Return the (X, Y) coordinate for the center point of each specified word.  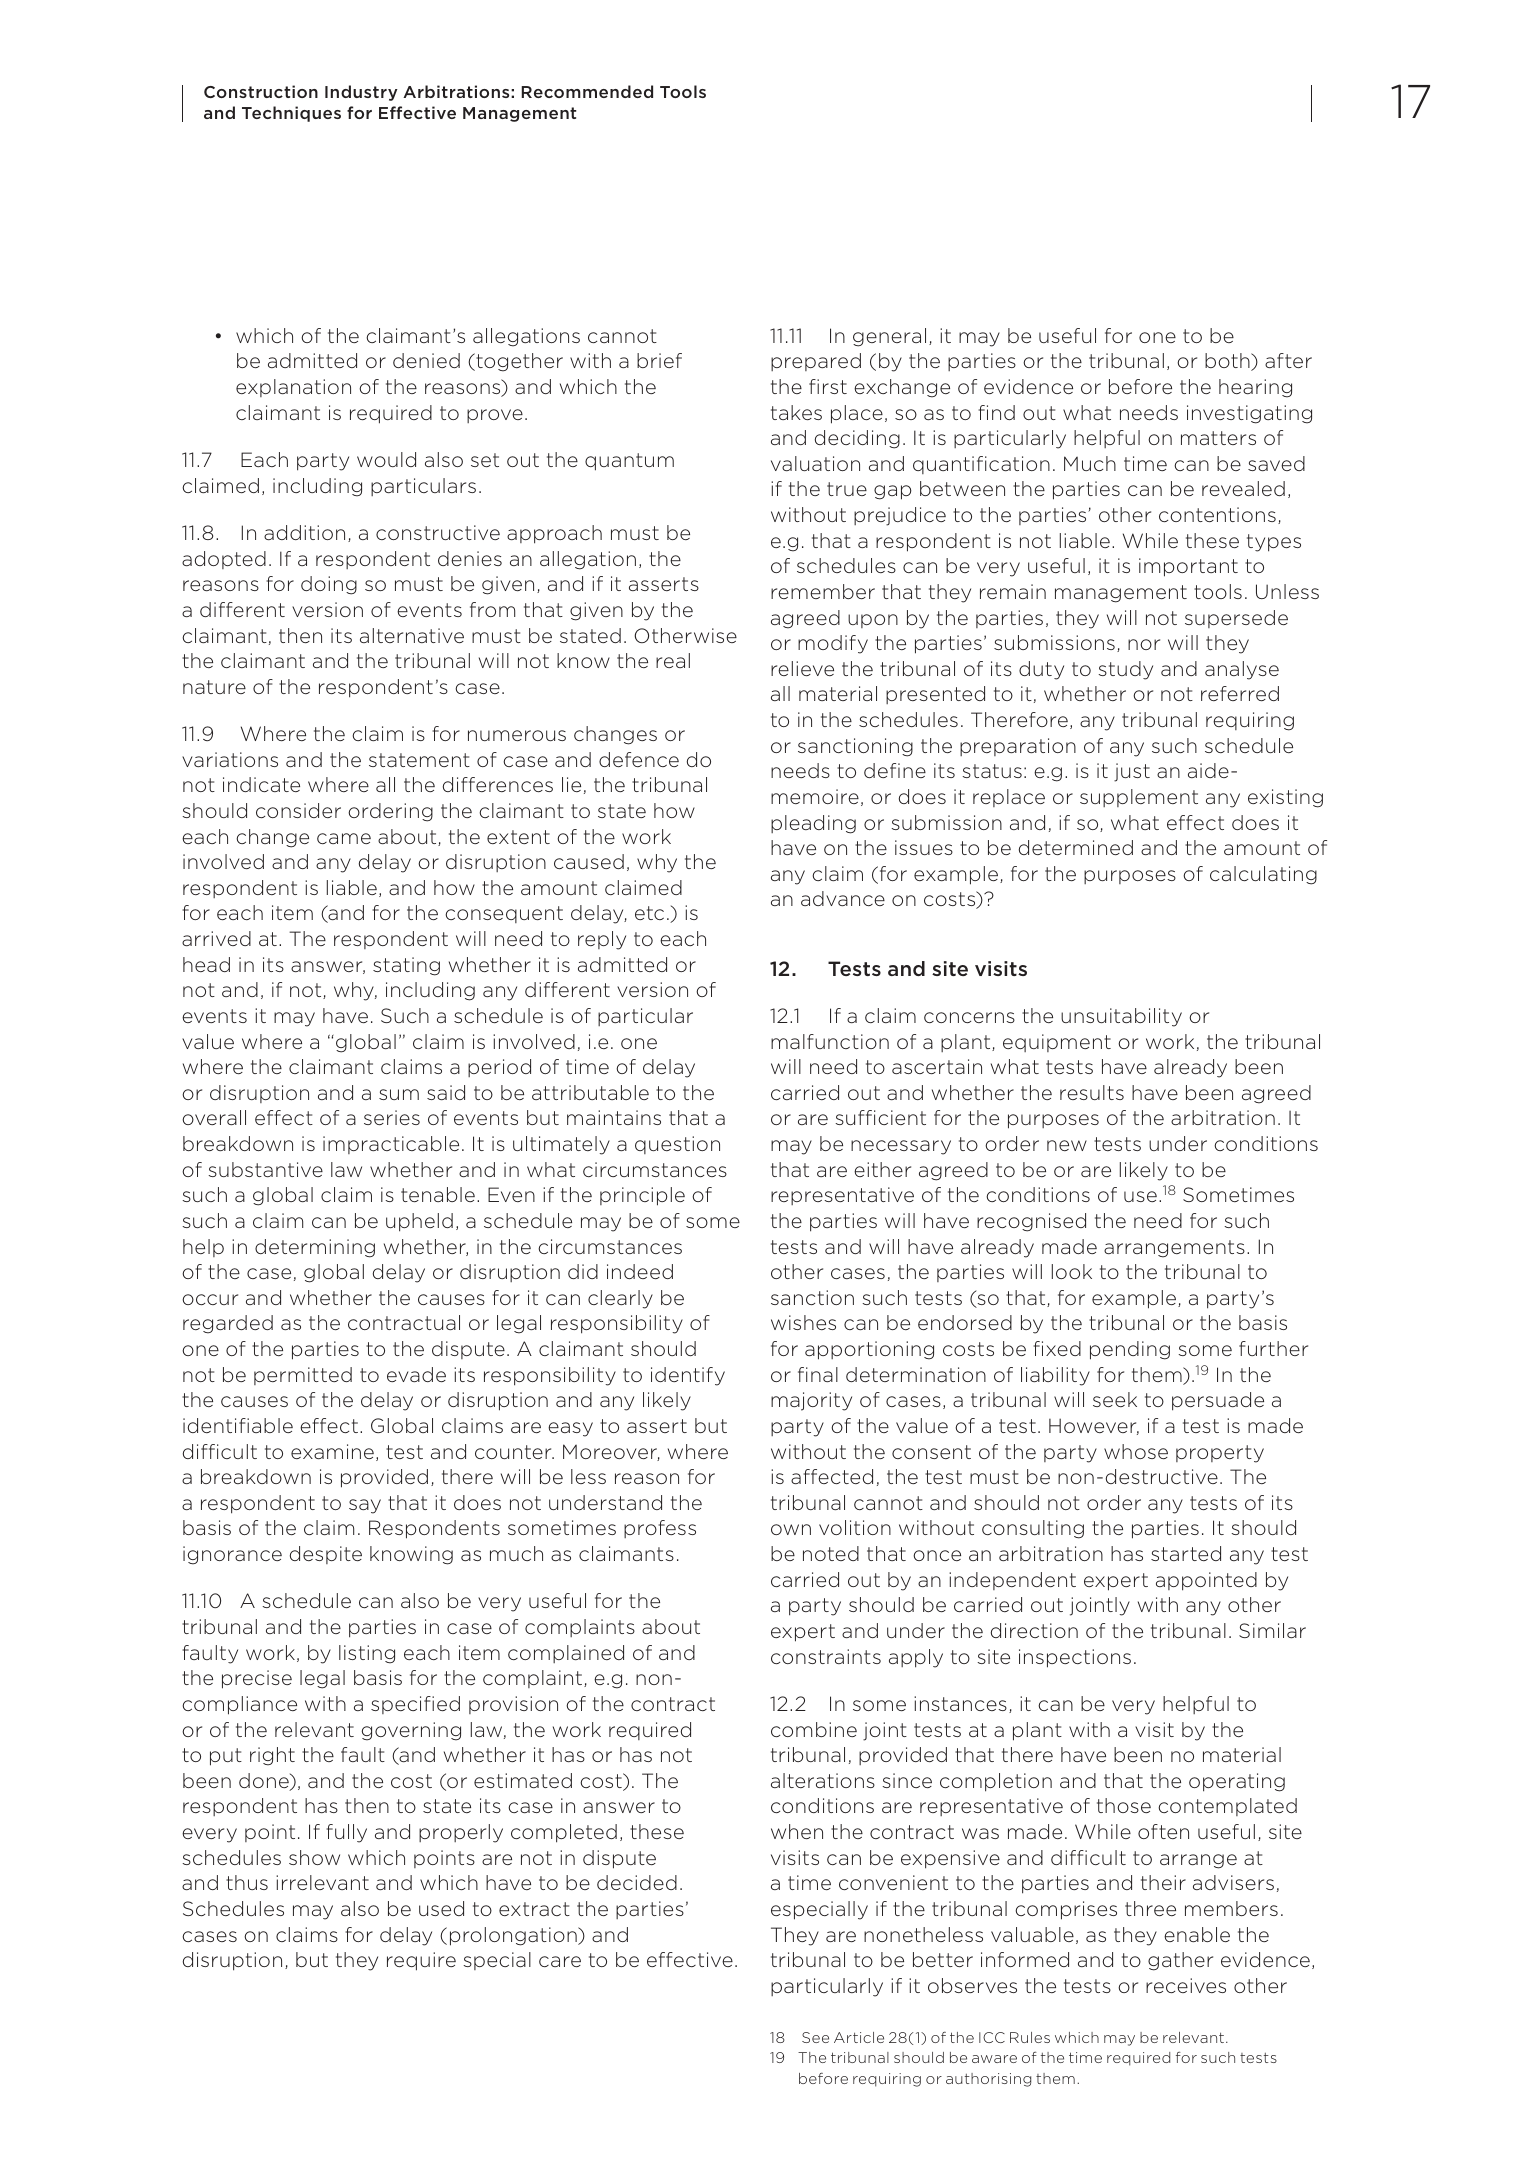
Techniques (291, 114)
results (1092, 1092)
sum (399, 1094)
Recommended (587, 91)
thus (247, 1882)
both (1228, 362)
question (677, 1145)
